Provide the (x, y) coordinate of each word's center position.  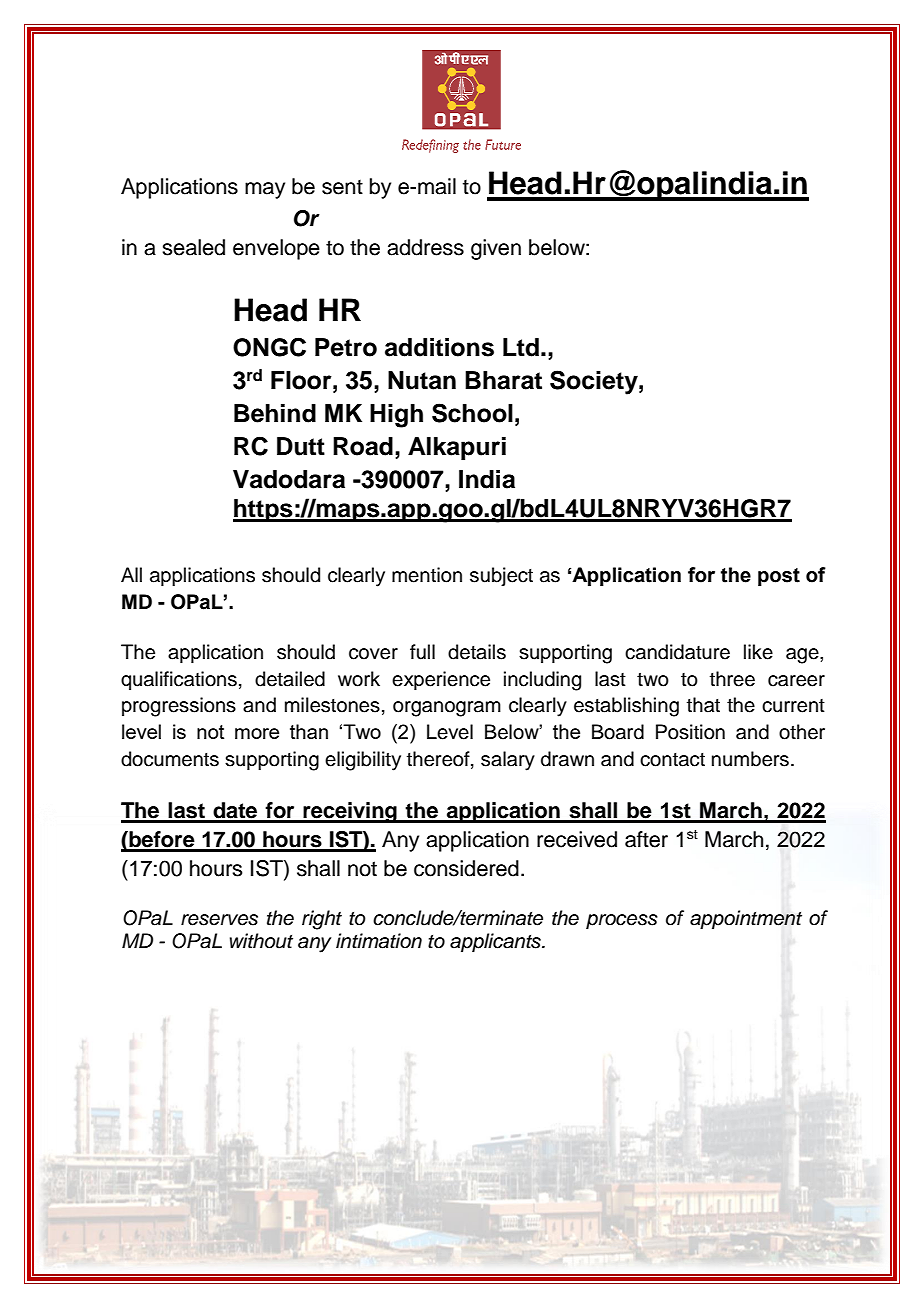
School (472, 413)
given (496, 249)
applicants (496, 942)
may (265, 190)
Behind (275, 413)
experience (441, 680)
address (425, 247)
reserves (219, 920)
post (779, 577)
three (732, 679)
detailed (290, 679)
